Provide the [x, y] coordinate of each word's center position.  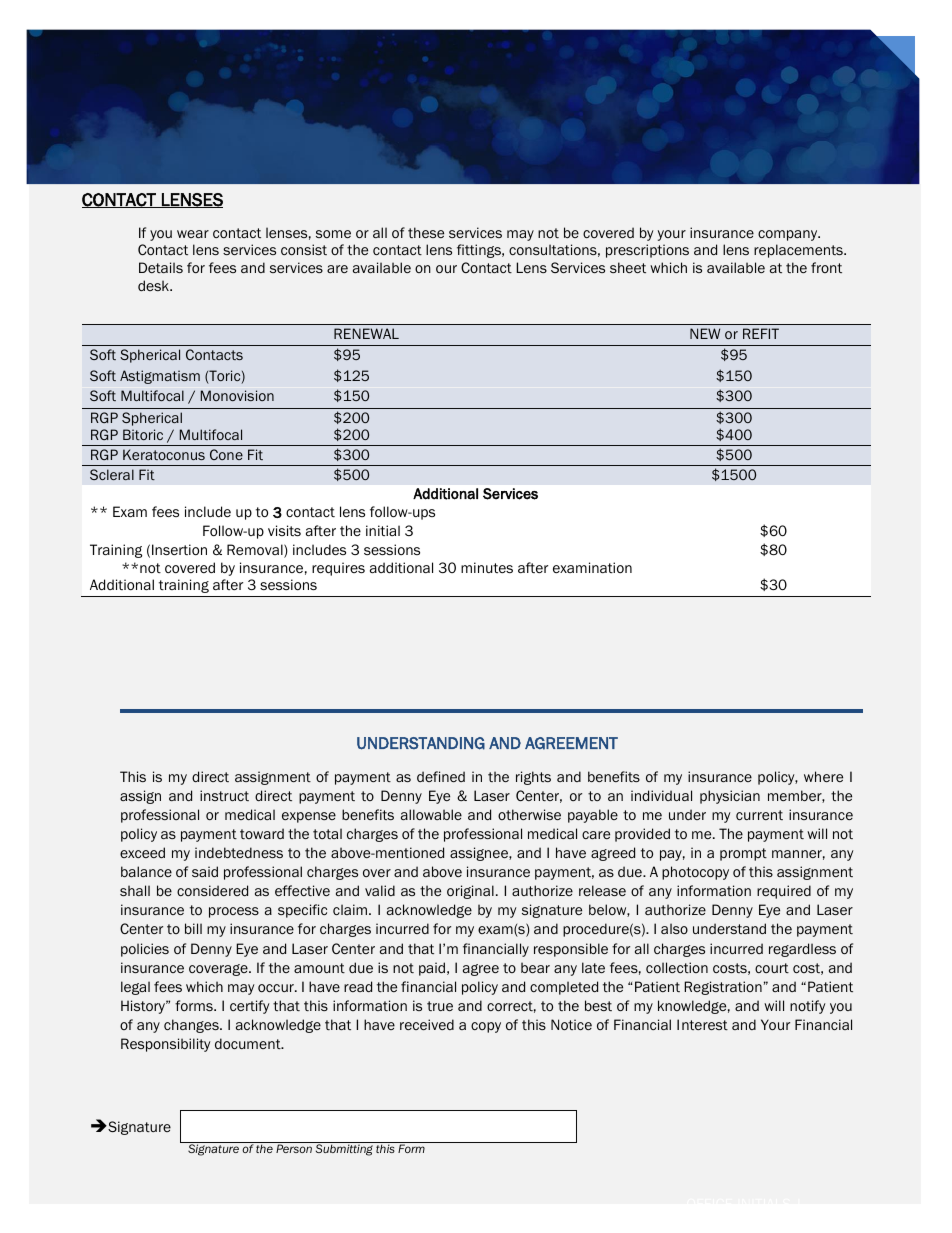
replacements [799, 251]
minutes [487, 567]
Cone [226, 454]
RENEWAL [366, 333]
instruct [224, 795]
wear [193, 234]
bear [535, 967]
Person [294, 1148]
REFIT [761, 333]
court [772, 968]
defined [441, 776]
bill [193, 928]
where [823, 776]
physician [730, 797]
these [426, 232]
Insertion [179, 550]
